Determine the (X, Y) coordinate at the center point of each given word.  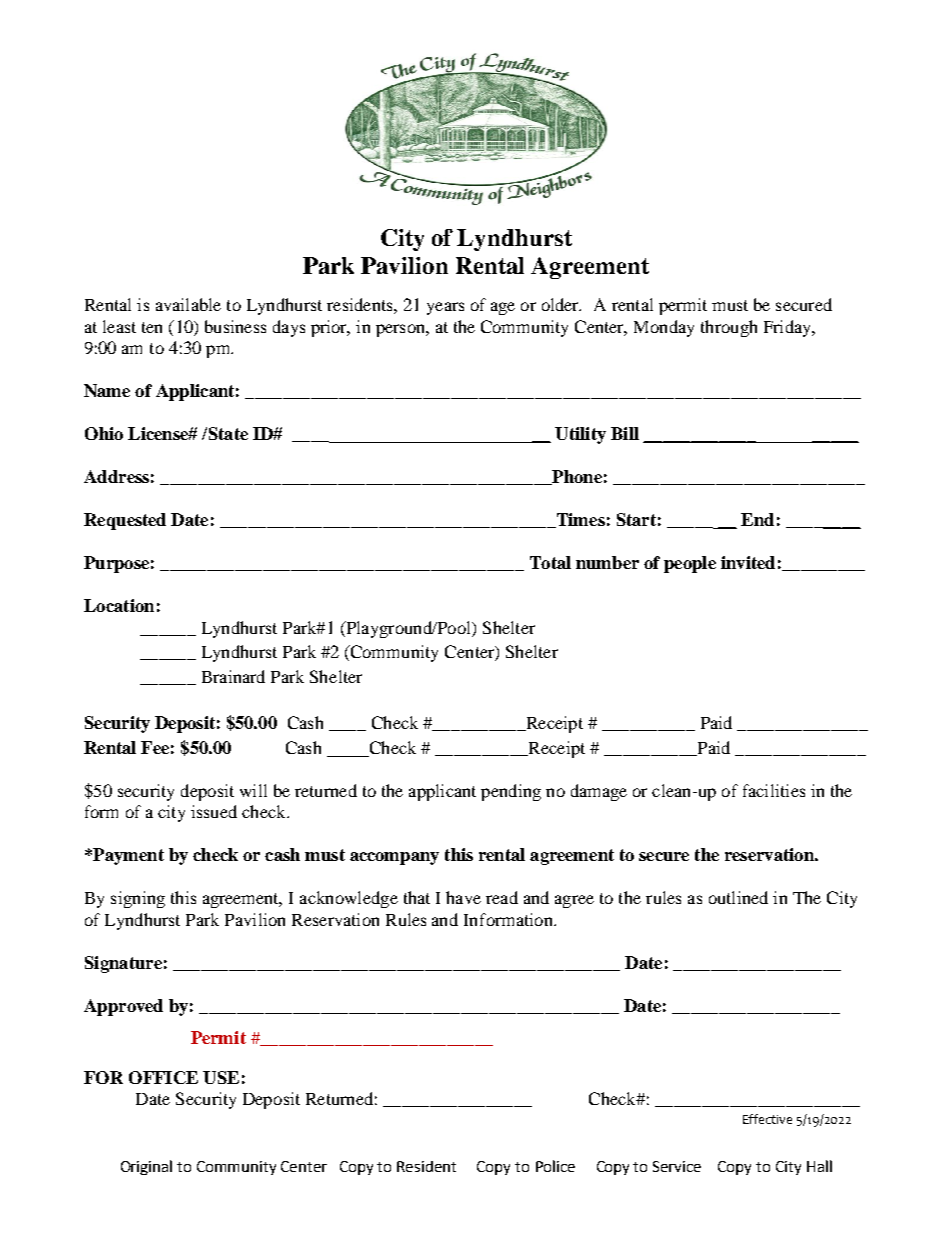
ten (152, 327)
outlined (738, 897)
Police (555, 1166)
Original (146, 1167)
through (729, 328)
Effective (767, 1119)
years (445, 308)
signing (138, 899)
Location (119, 605)
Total (550, 562)
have (463, 897)
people (690, 564)
